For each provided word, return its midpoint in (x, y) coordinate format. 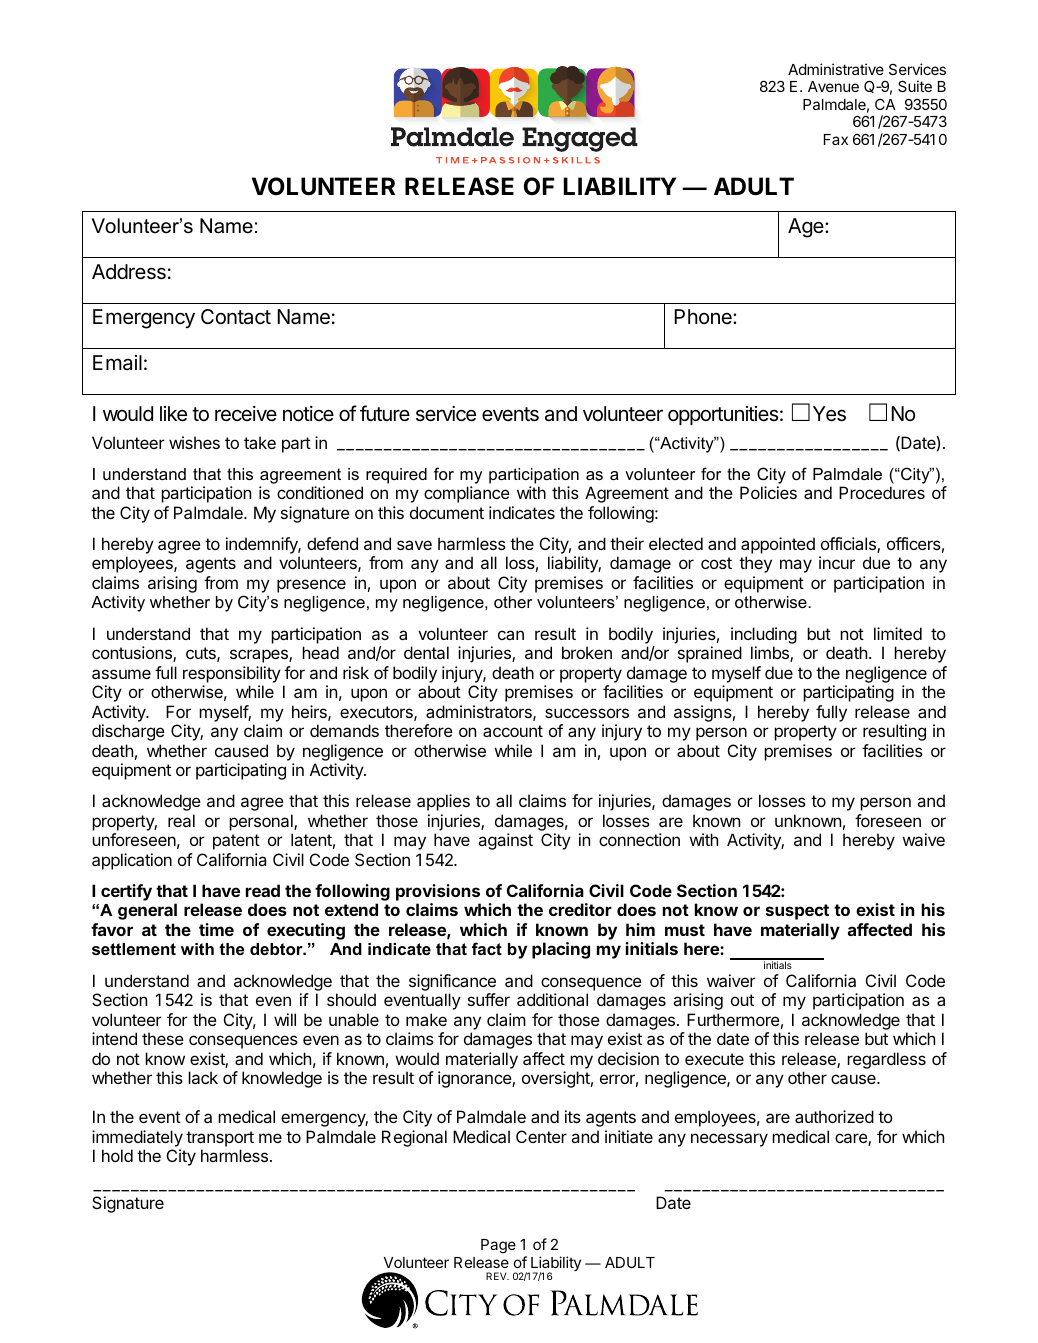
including (764, 635)
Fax (836, 139)
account (513, 731)
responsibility (232, 674)
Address (129, 272)
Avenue (833, 86)
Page (498, 1246)
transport (220, 1139)
